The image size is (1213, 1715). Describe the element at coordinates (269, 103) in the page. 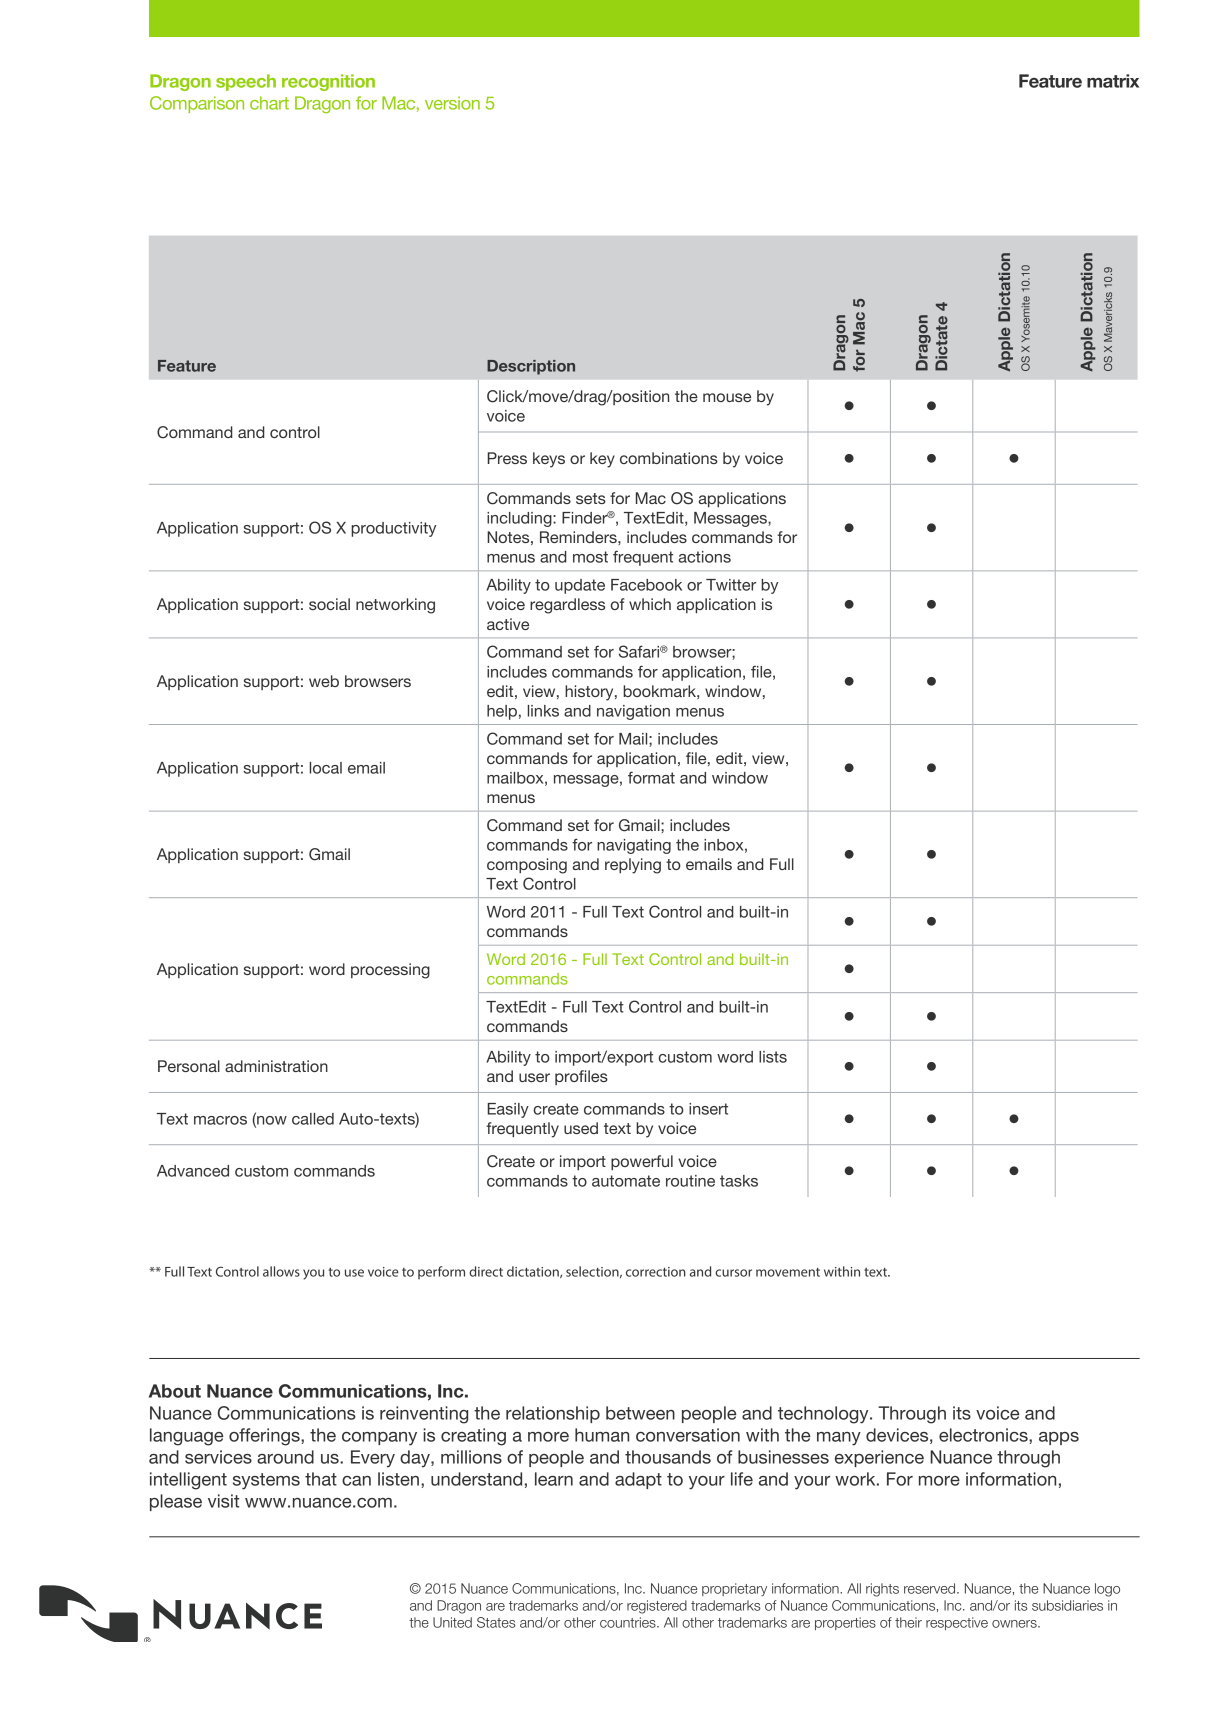

I see `chart` at that location.
